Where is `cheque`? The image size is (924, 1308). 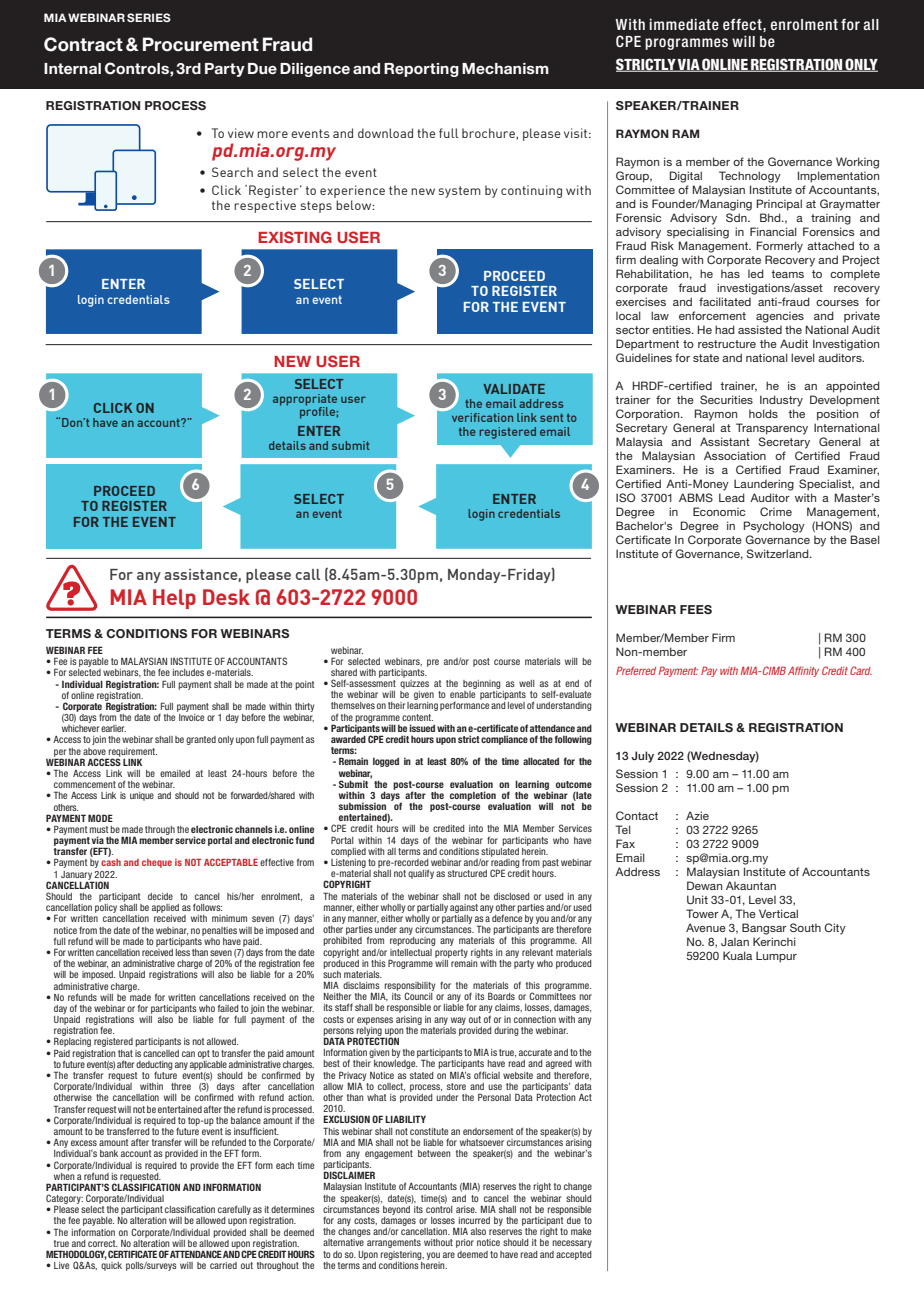 cheque is located at coordinates (157, 863).
